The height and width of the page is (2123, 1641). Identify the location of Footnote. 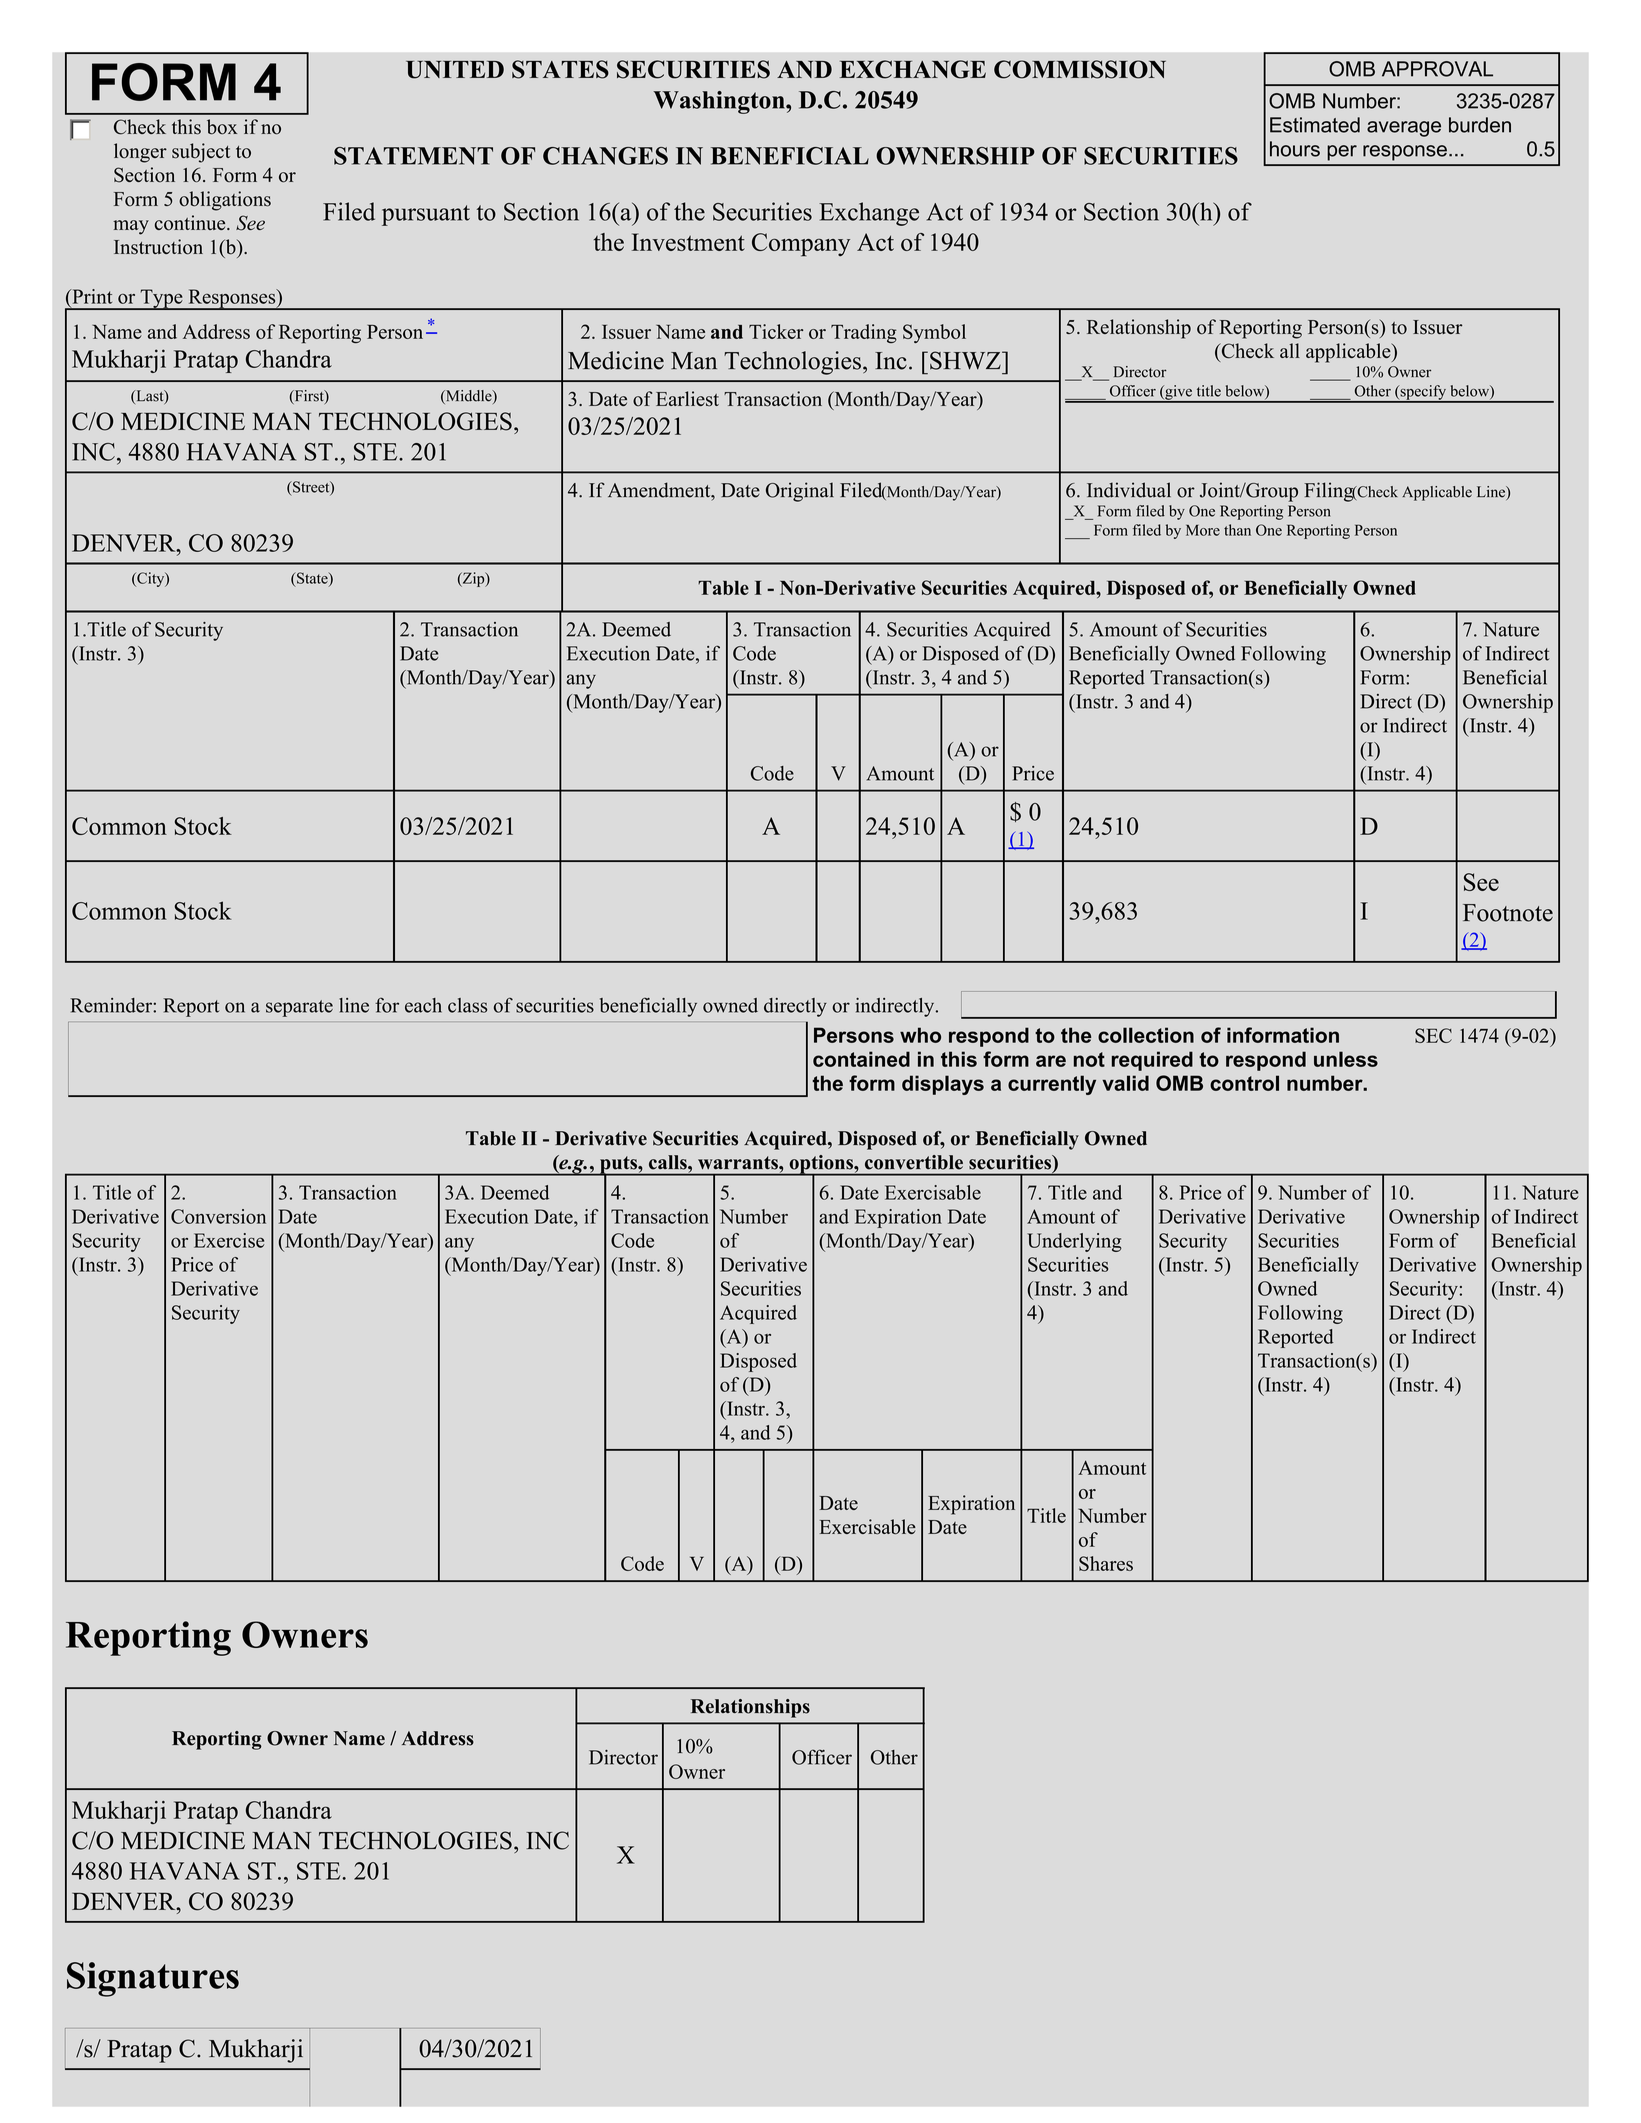
(1508, 913).
